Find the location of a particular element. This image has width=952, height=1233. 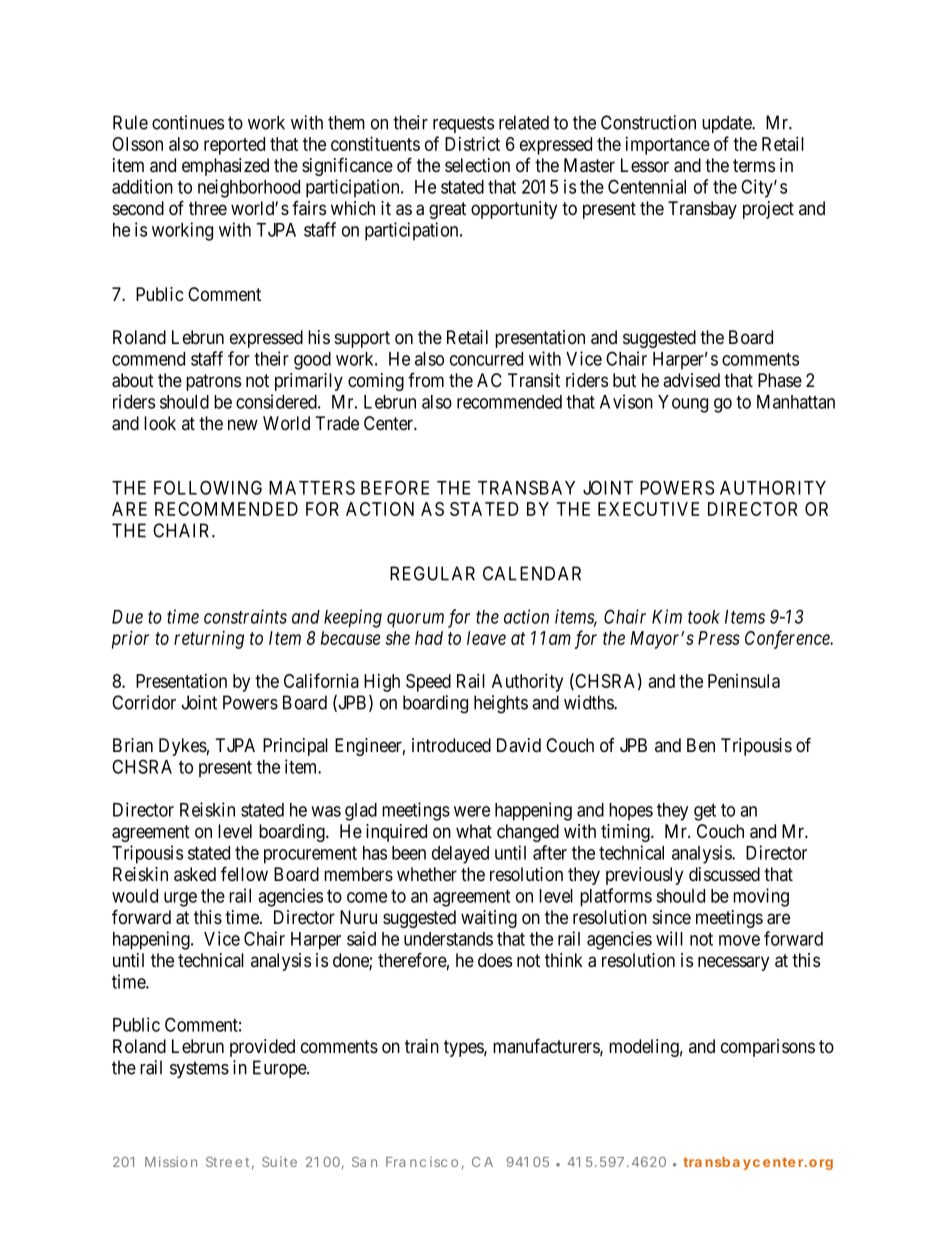

asked is located at coordinates (195, 874).
